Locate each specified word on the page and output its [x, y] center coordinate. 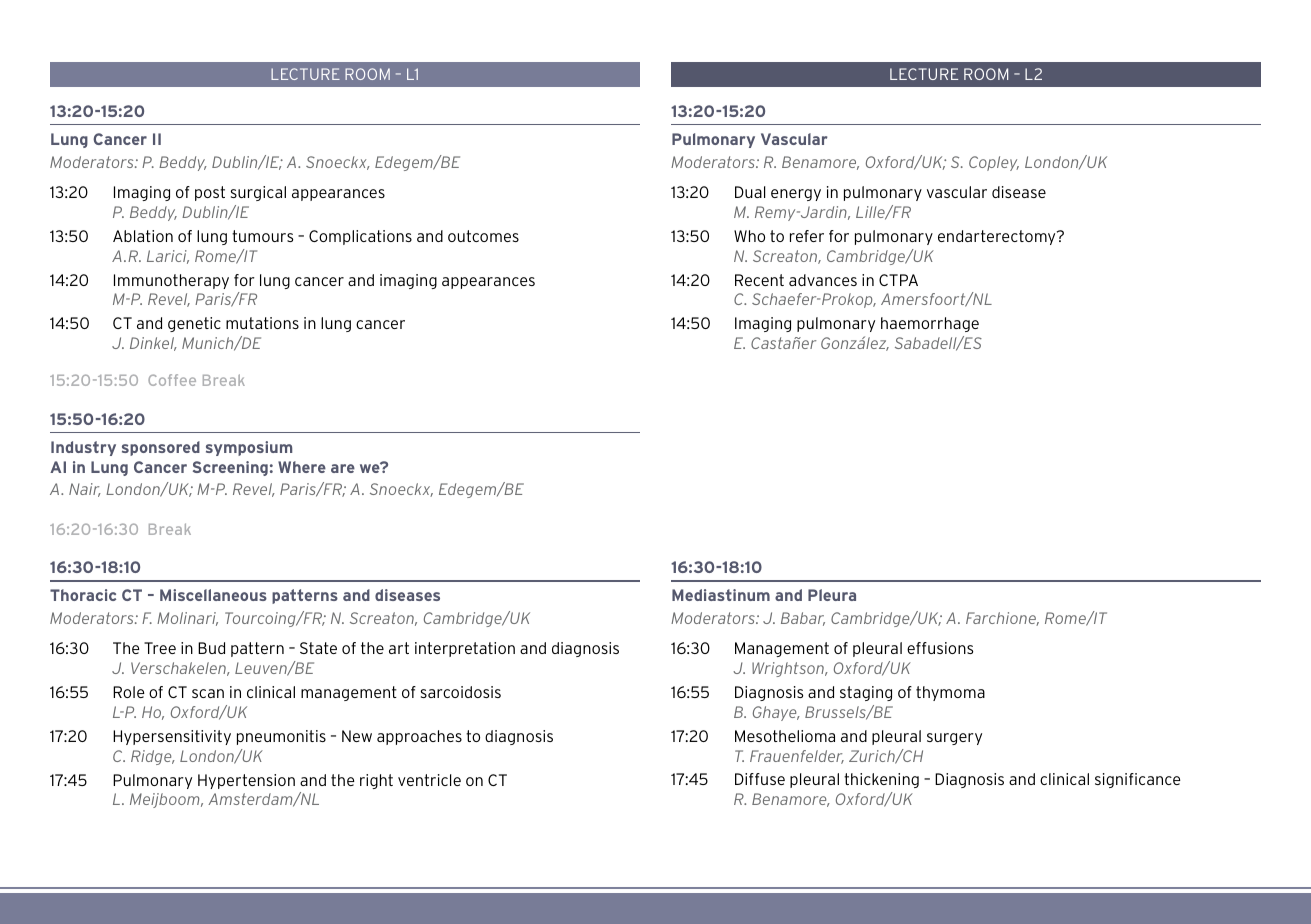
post [210, 193]
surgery [954, 739]
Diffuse [760, 779]
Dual [750, 192]
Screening [230, 468]
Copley [994, 163]
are [343, 468]
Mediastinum [721, 595]
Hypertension [246, 781]
